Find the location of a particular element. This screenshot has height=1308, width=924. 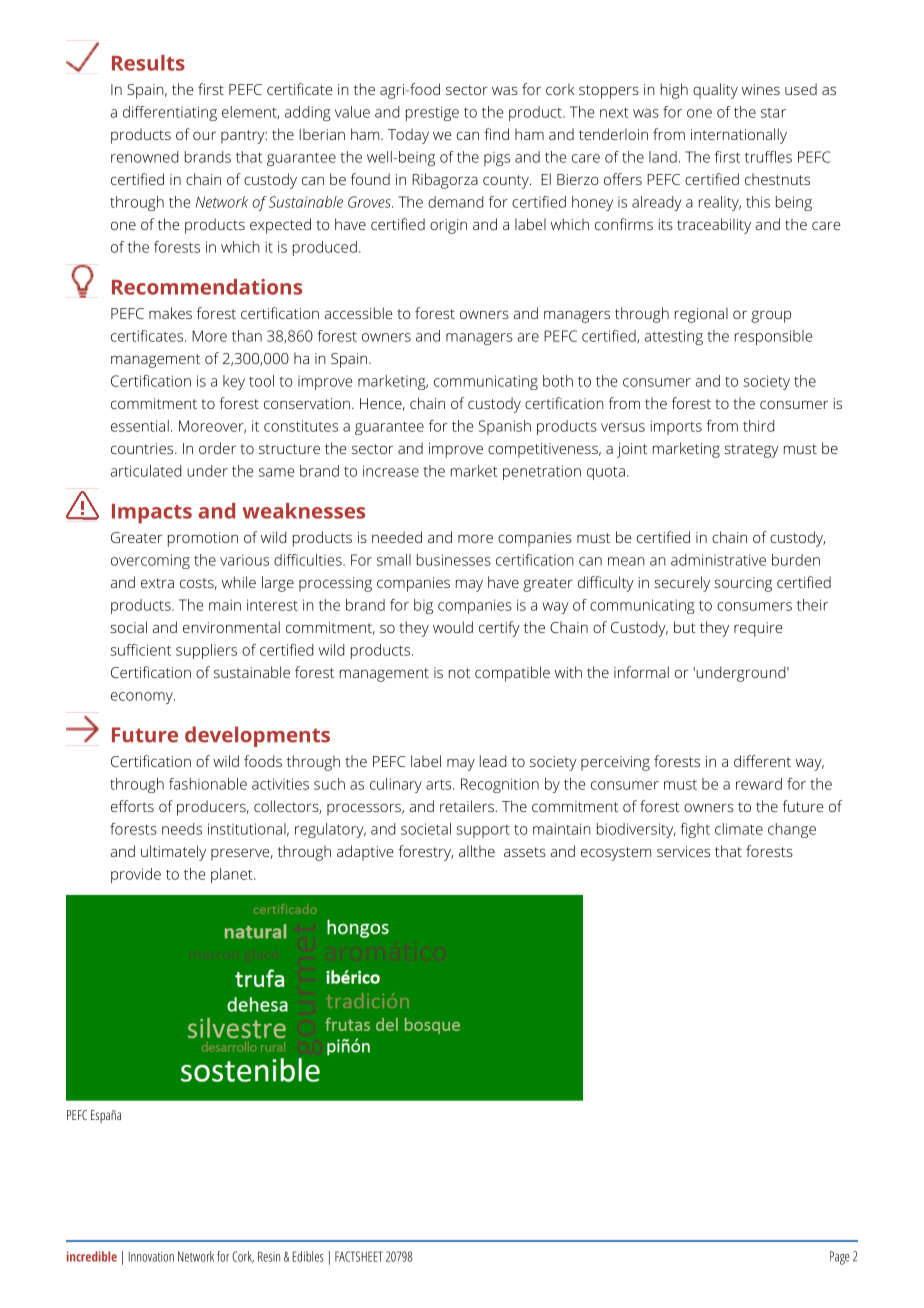

wines is located at coordinates (761, 89).
